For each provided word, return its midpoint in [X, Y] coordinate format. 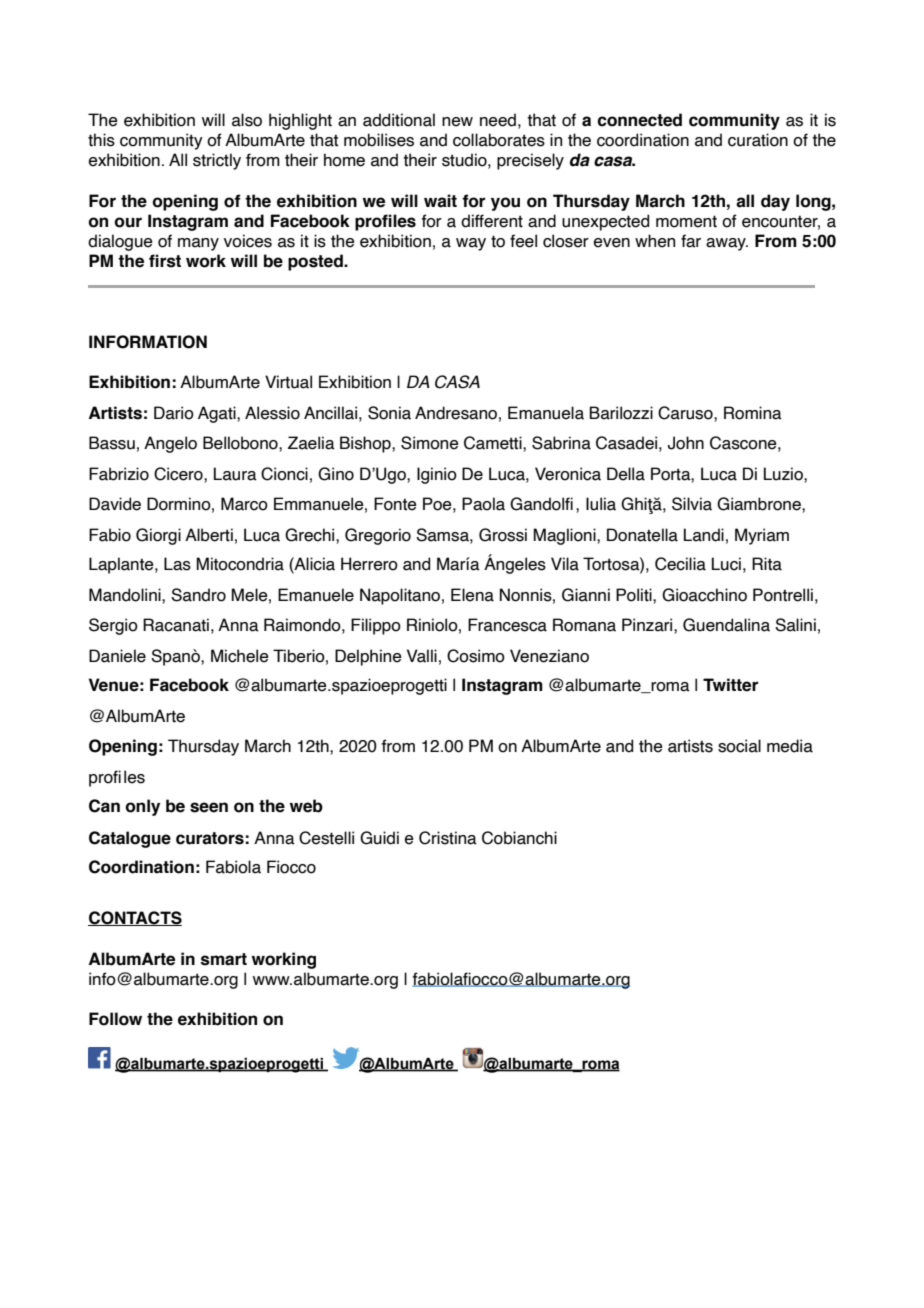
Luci [726, 564]
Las [177, 564]
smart [224, 959]
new [457, 122]
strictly [217, 161]
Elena [472, 595]
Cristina [448, 838]
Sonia [389, 413]
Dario [174, 413]
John [686, 443]
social [739, 746]
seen [209, 807]
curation [758, 140]
